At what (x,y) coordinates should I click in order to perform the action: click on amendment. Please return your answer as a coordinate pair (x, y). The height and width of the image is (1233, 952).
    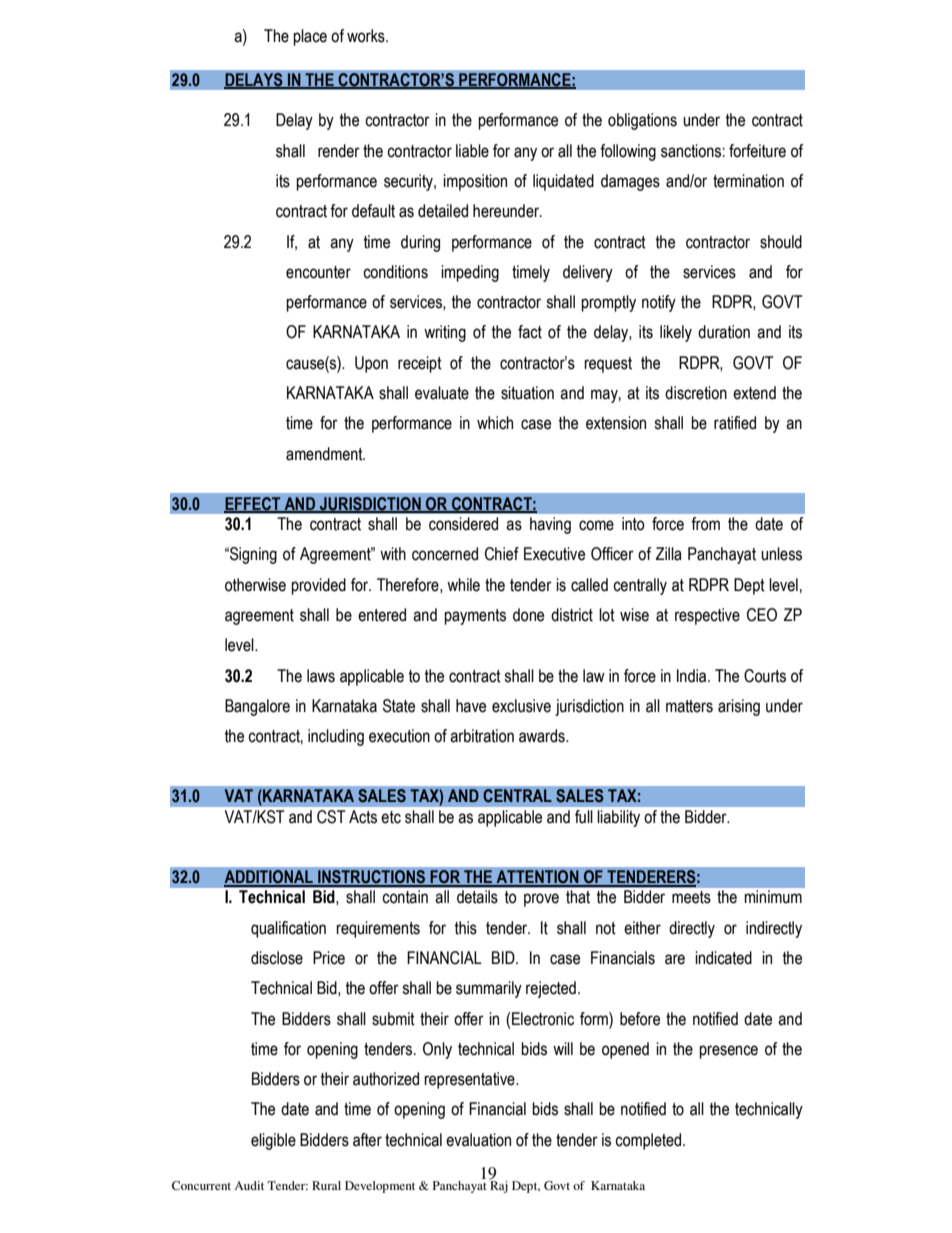
    Looking at the image, I should click on (325, 454).
